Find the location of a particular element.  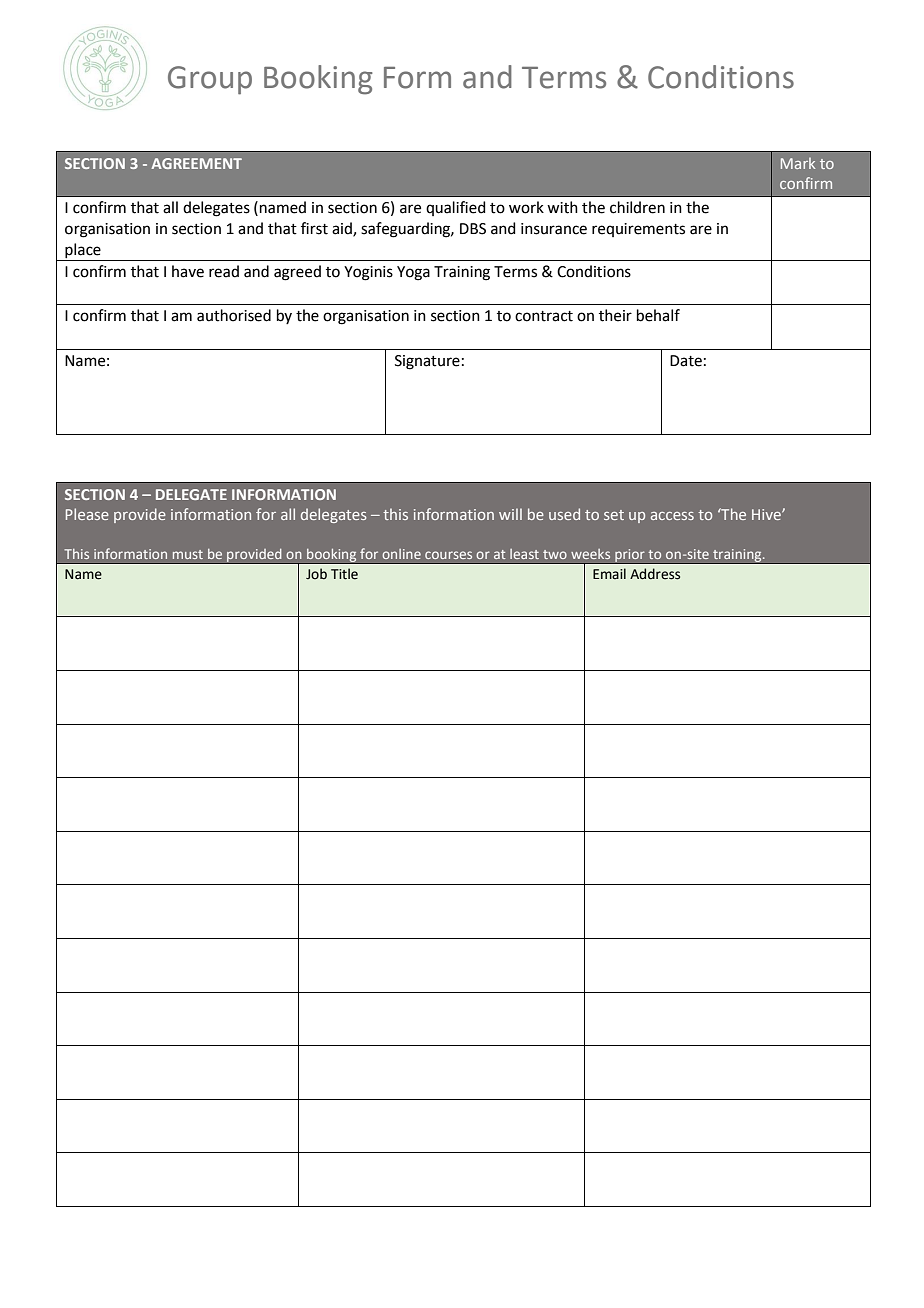

Date is located at coordinates (686, 361).
